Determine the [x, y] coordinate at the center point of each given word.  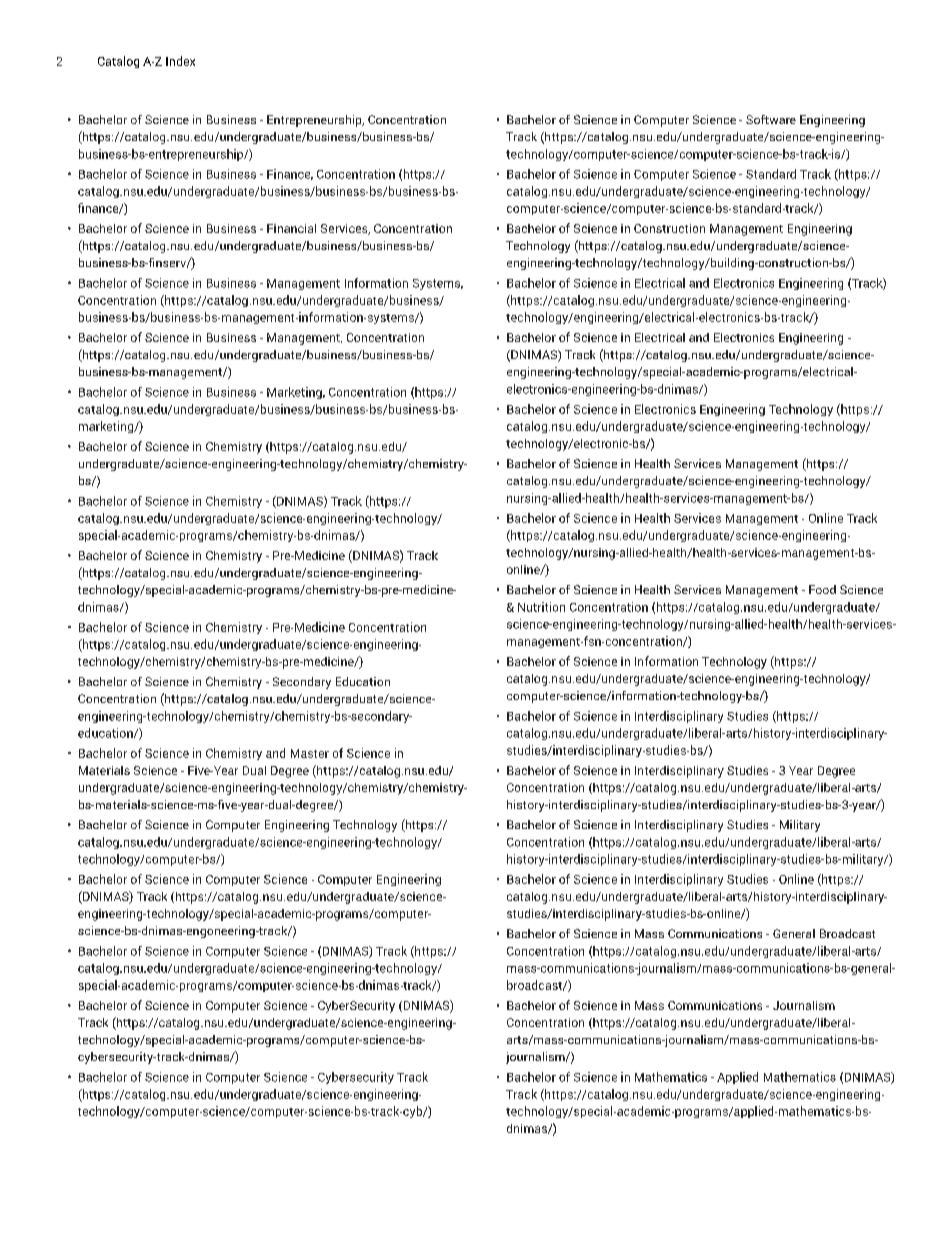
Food [822, 589]
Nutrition [541, 607]
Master [310, 753]
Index [180, 61]
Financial [291, 228]
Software [771, 119]
